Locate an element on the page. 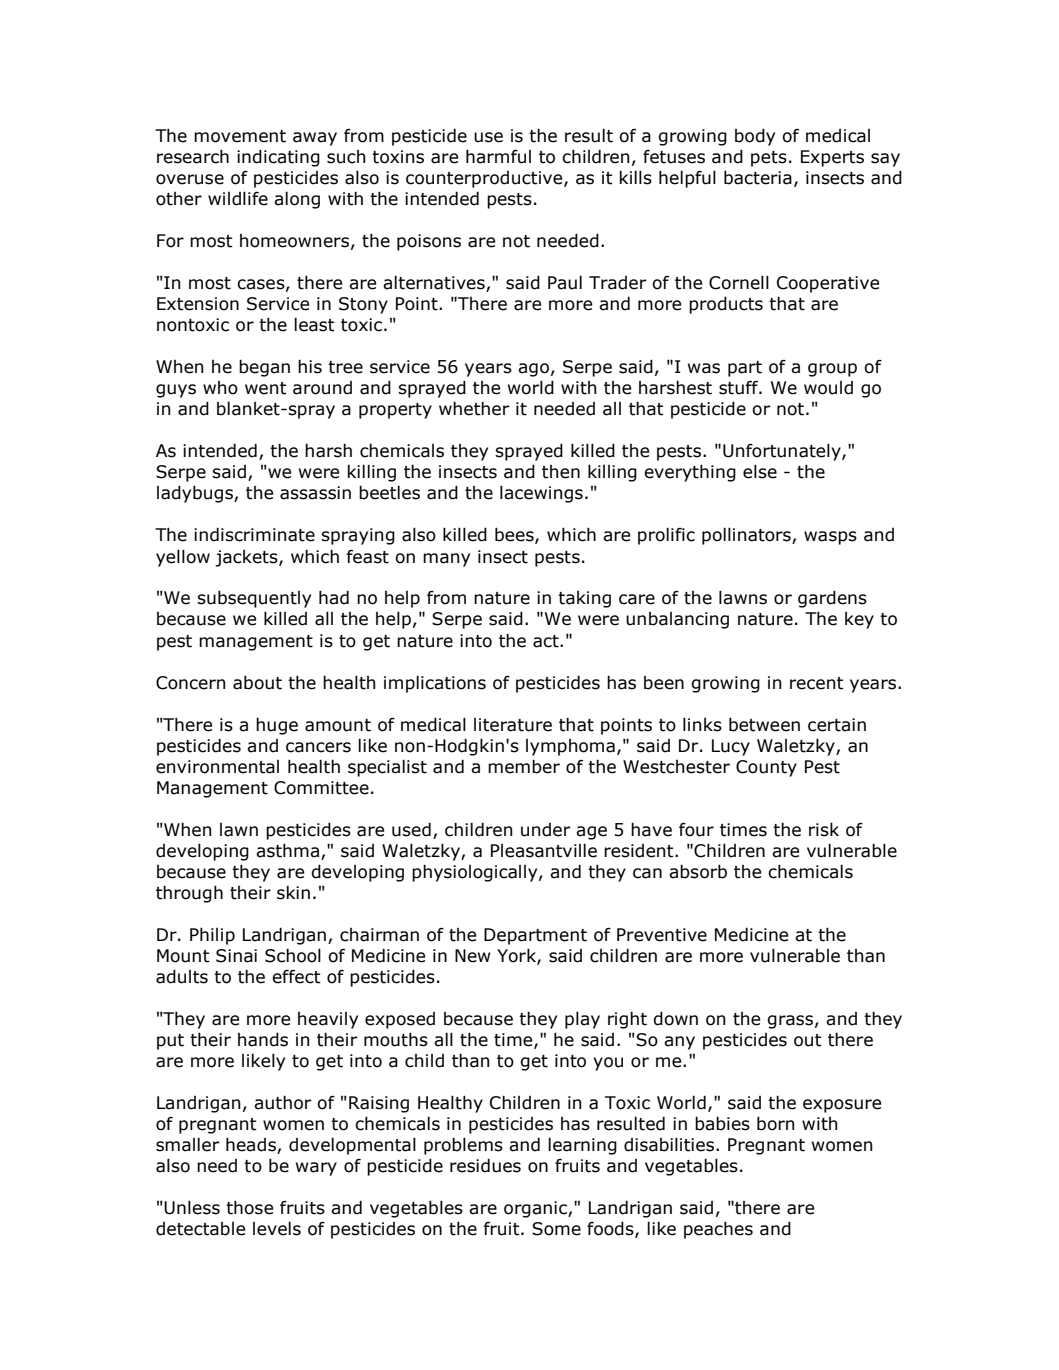  began is located at coordinates (264, 368).
